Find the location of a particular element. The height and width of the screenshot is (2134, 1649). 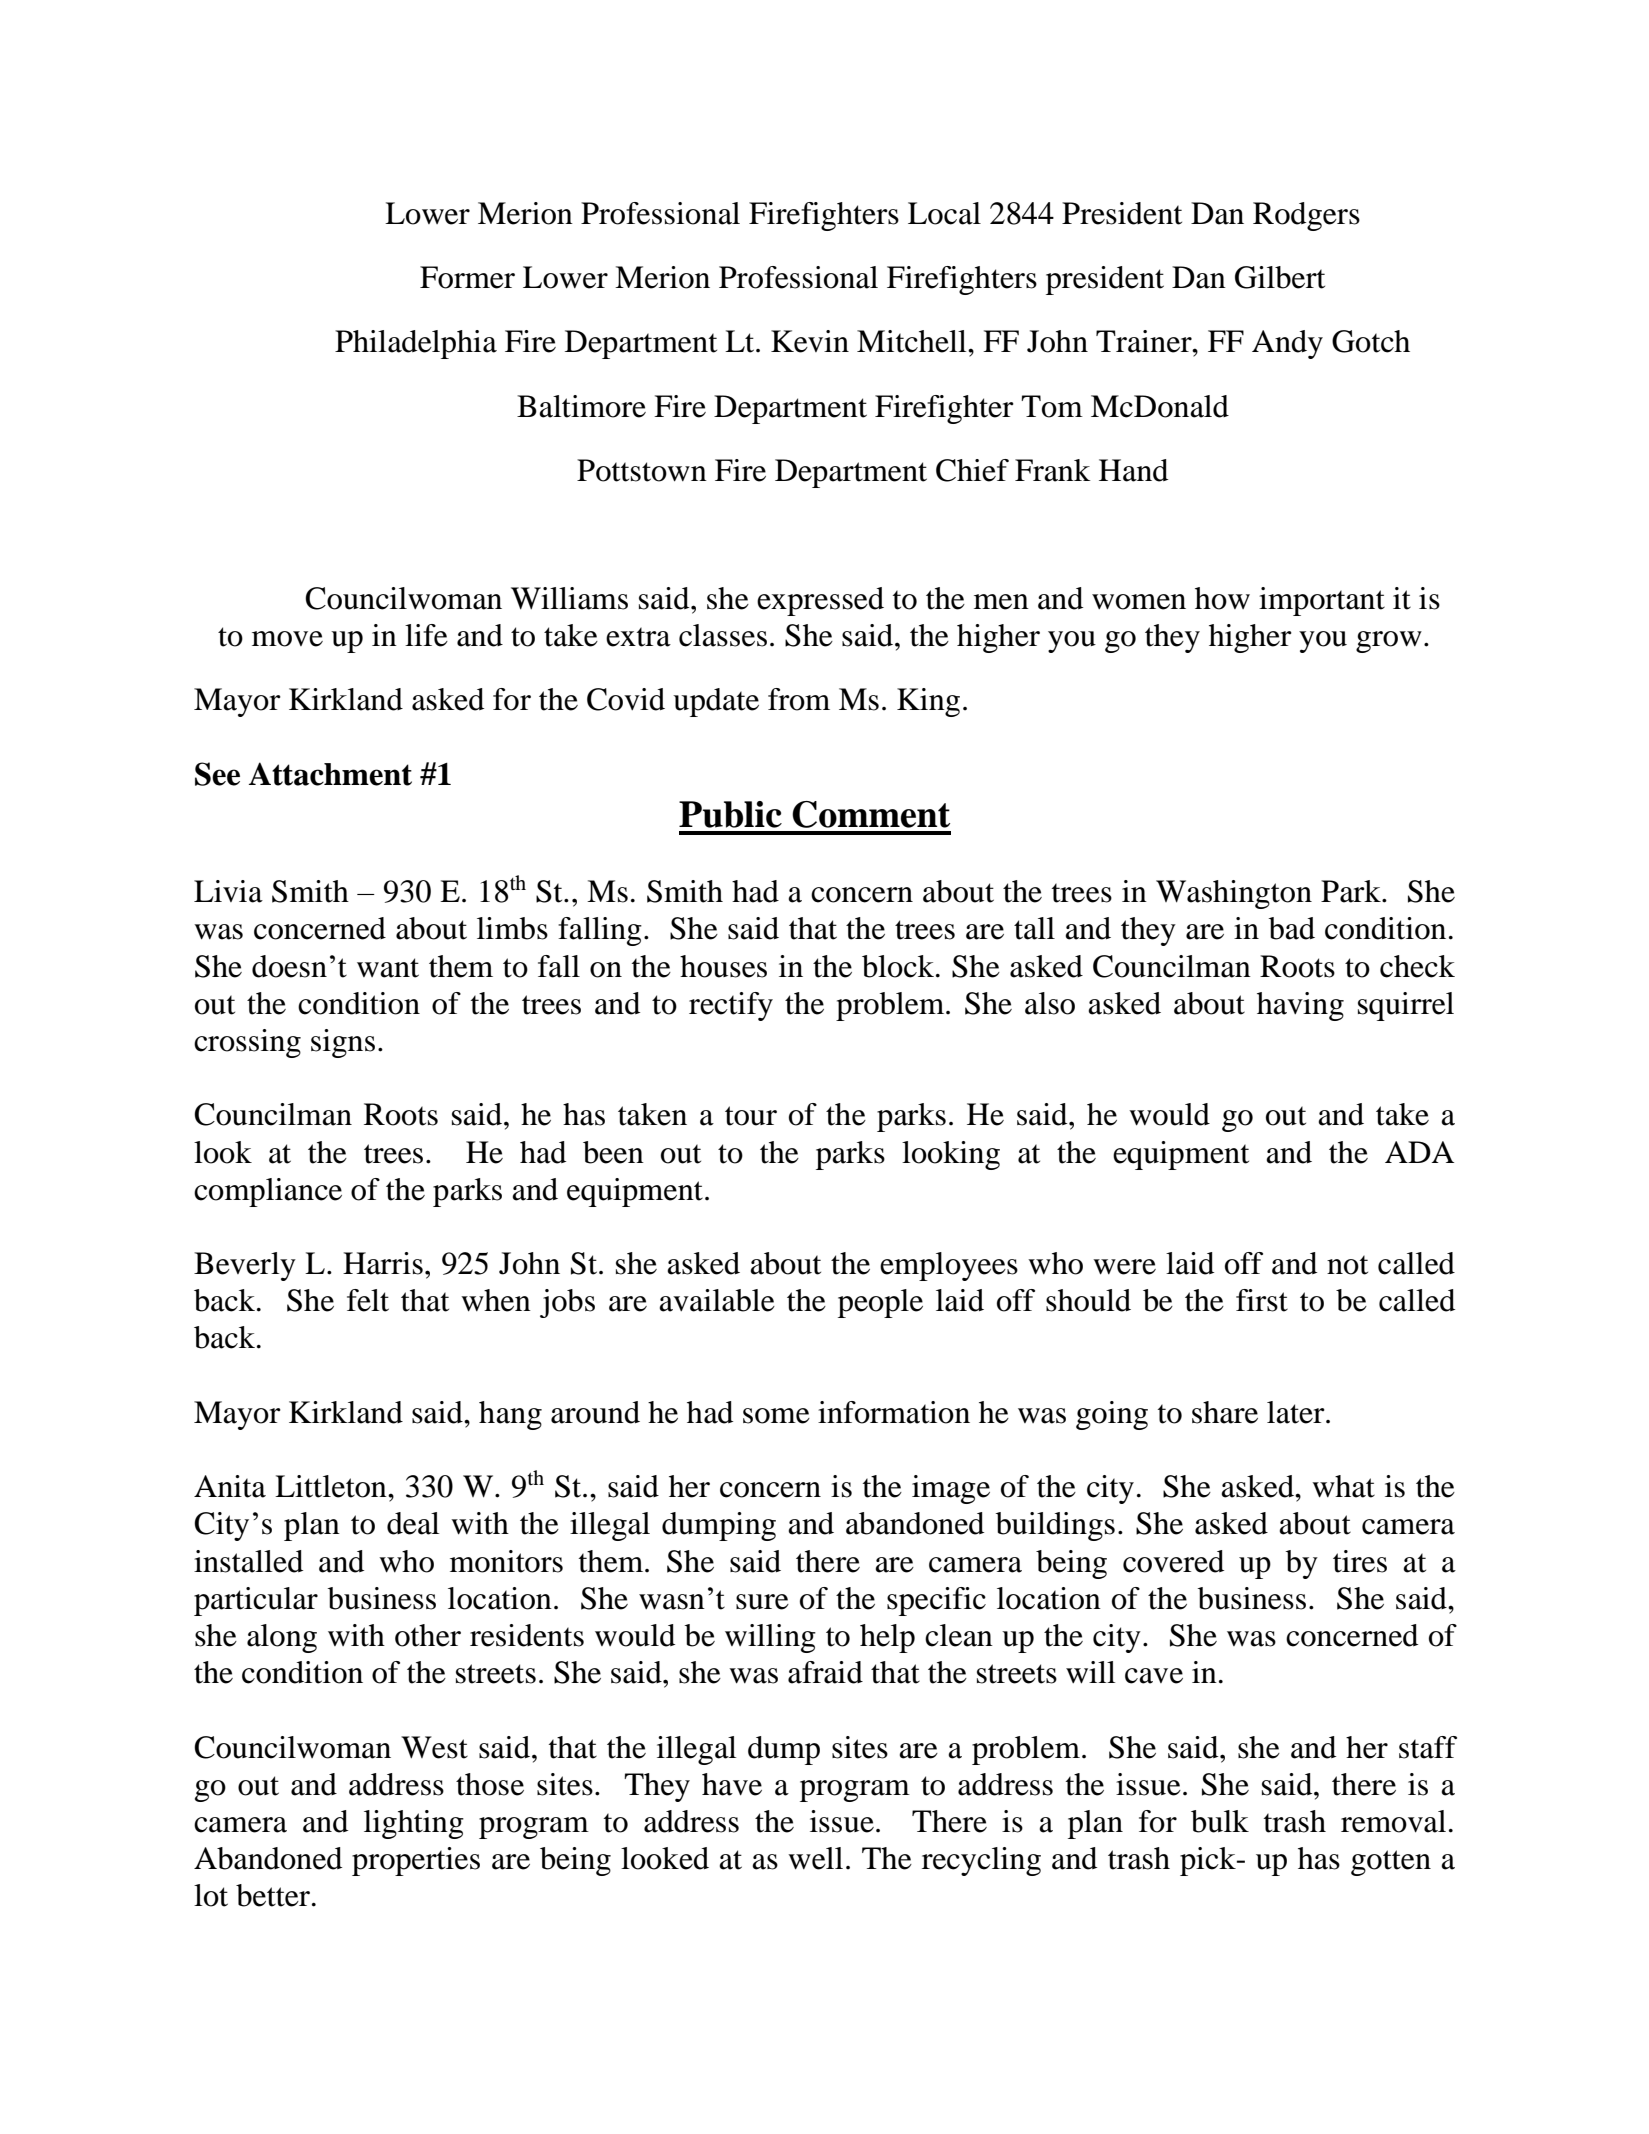

Kevin is located at coordinates (810, 341).
